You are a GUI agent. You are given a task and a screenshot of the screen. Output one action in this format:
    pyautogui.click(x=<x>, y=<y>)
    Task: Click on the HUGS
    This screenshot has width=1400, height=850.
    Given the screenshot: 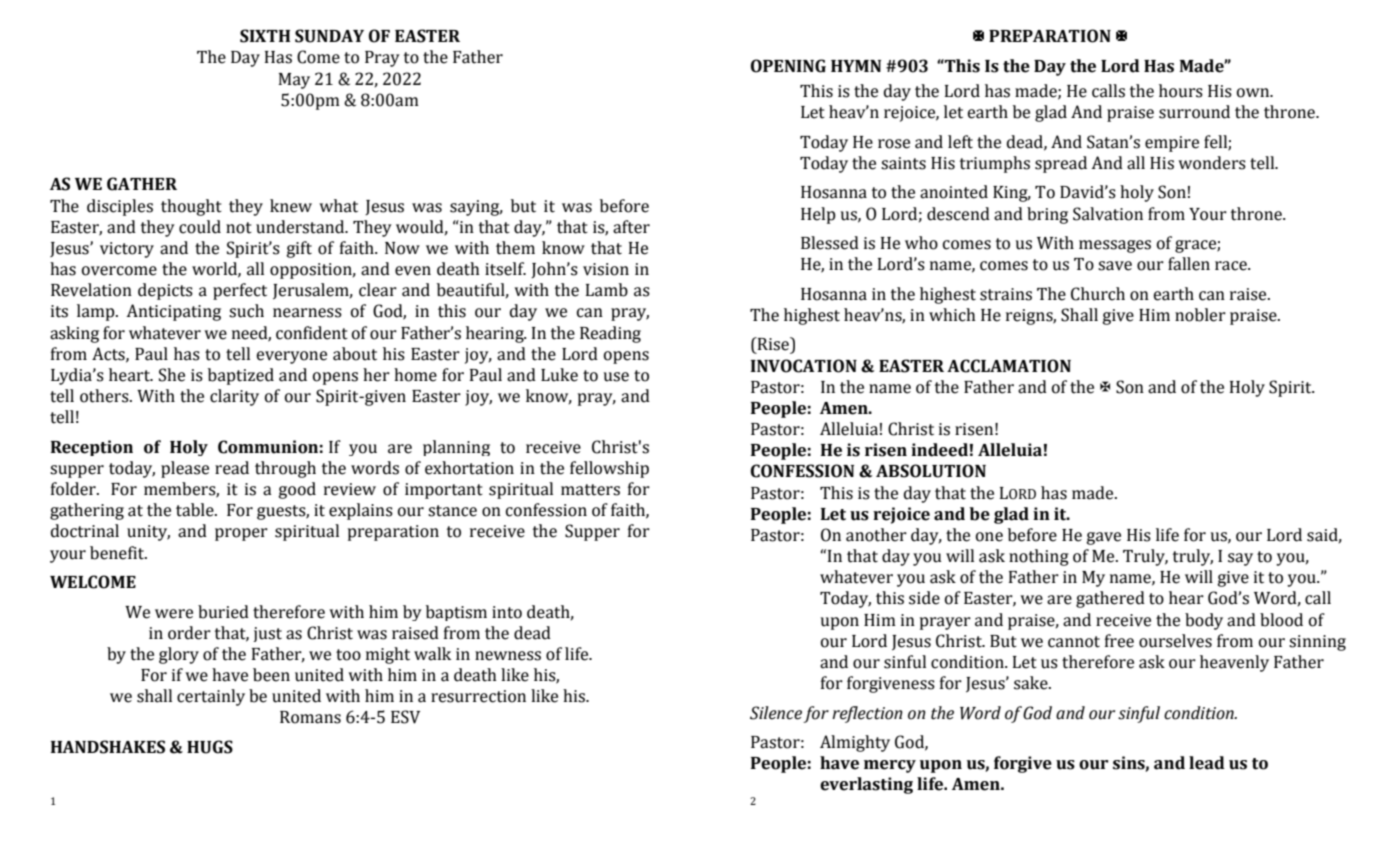 What is the action you would take?
    pyautogui.click(x=210, y=747)
